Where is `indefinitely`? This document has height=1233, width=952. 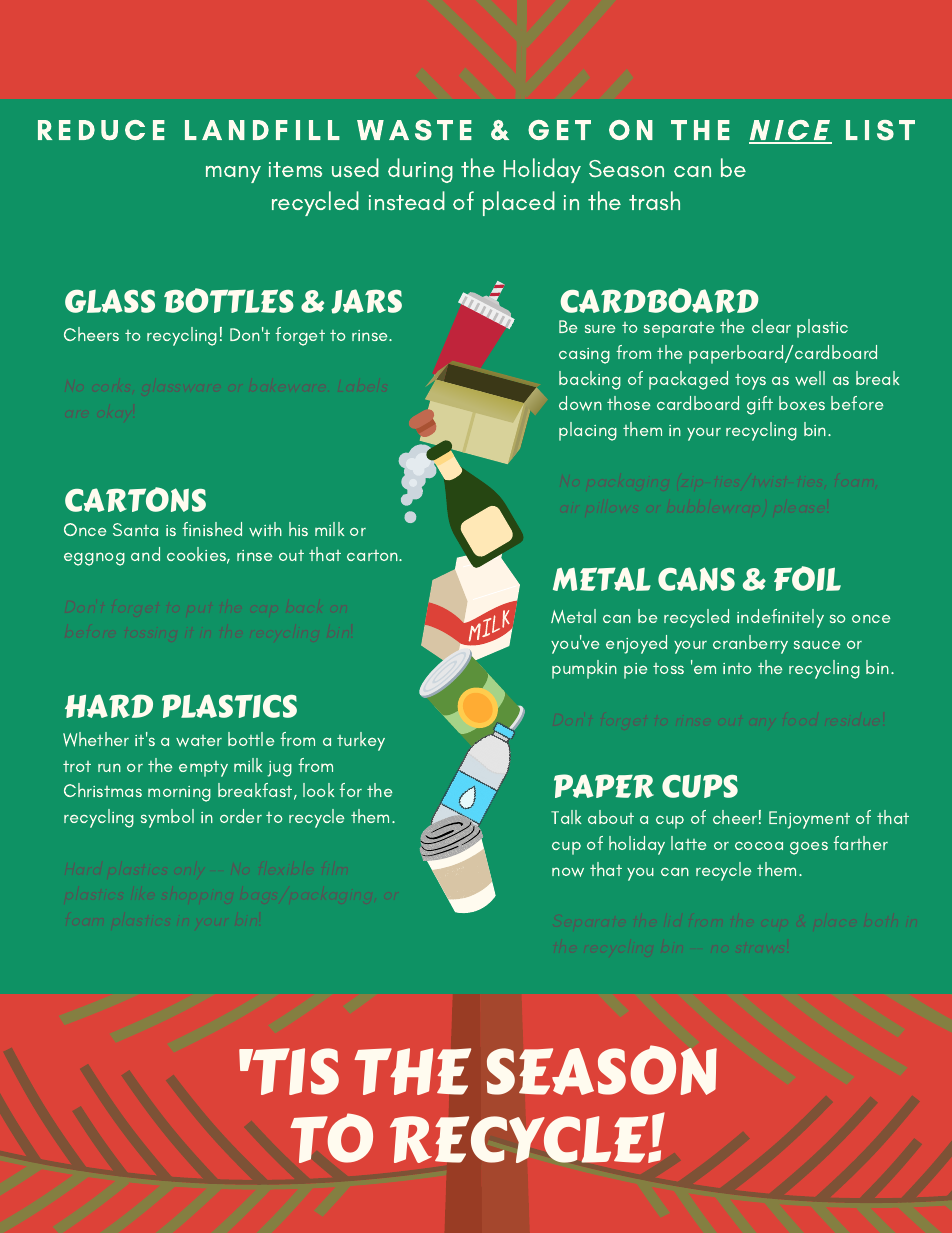
indefinitely is located at coordinates (780, 618).
